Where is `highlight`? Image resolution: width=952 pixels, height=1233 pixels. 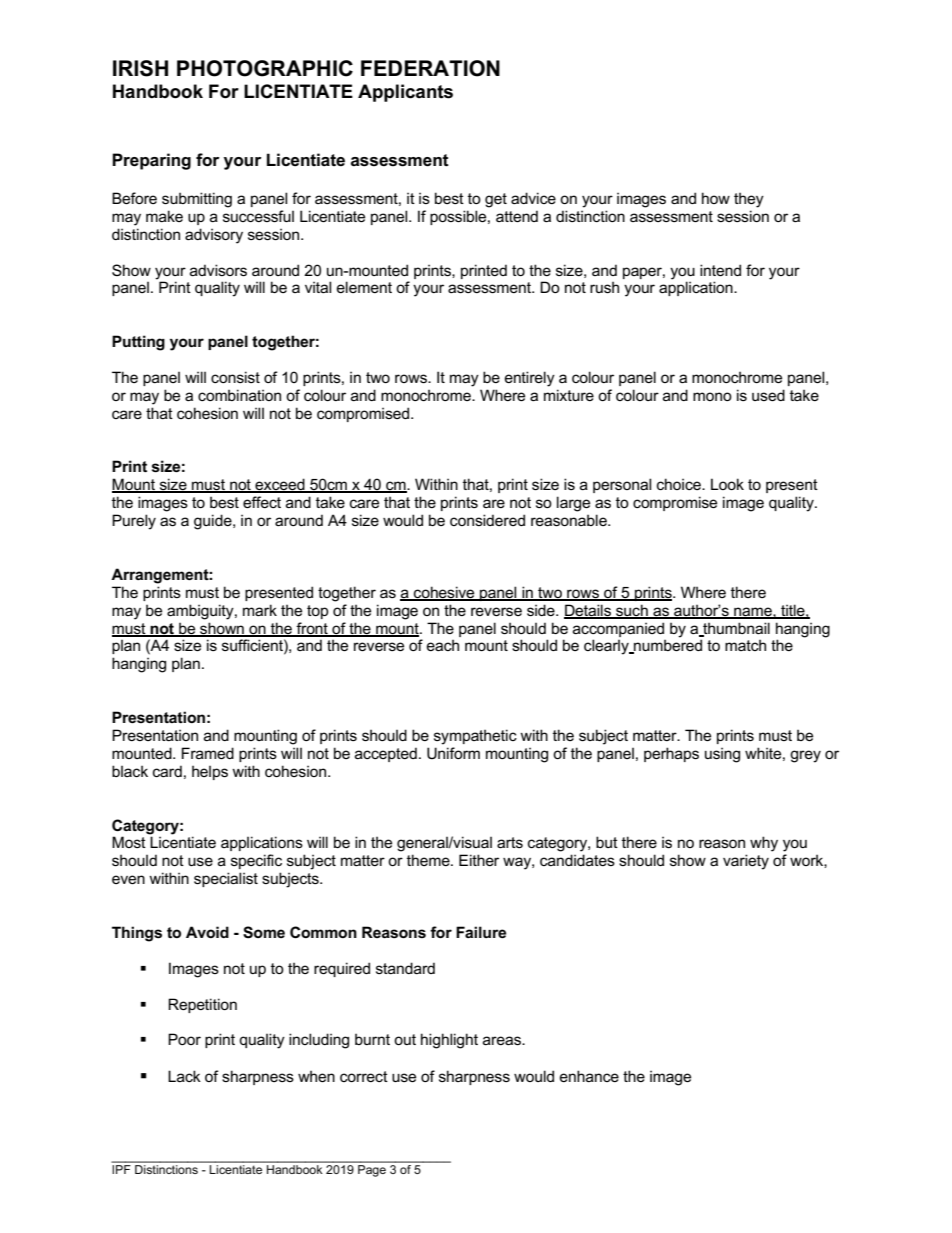 highlight is located at coordinates (449, 1041).
